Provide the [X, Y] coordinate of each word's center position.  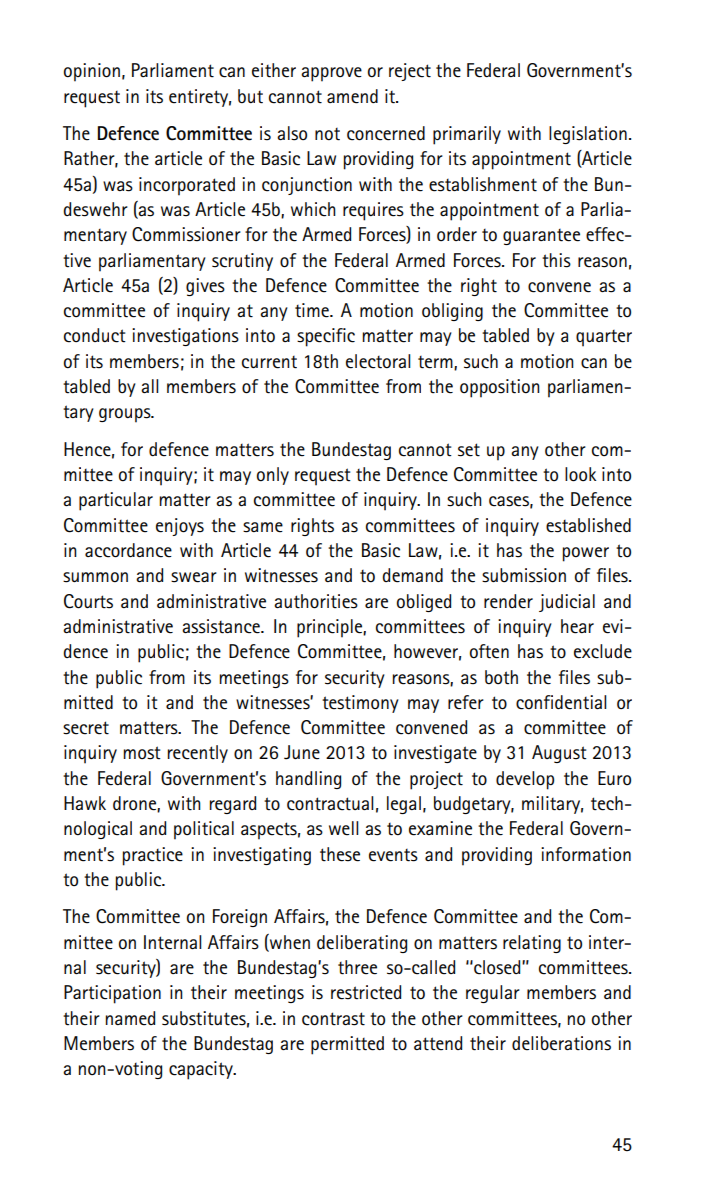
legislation [588, 135]
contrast [333, 1019]
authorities [316, 601]
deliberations [561, 1043]
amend [352, 96]
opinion [92, 72]
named [130, 1018]
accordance [128, 550]
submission [524, 575]
